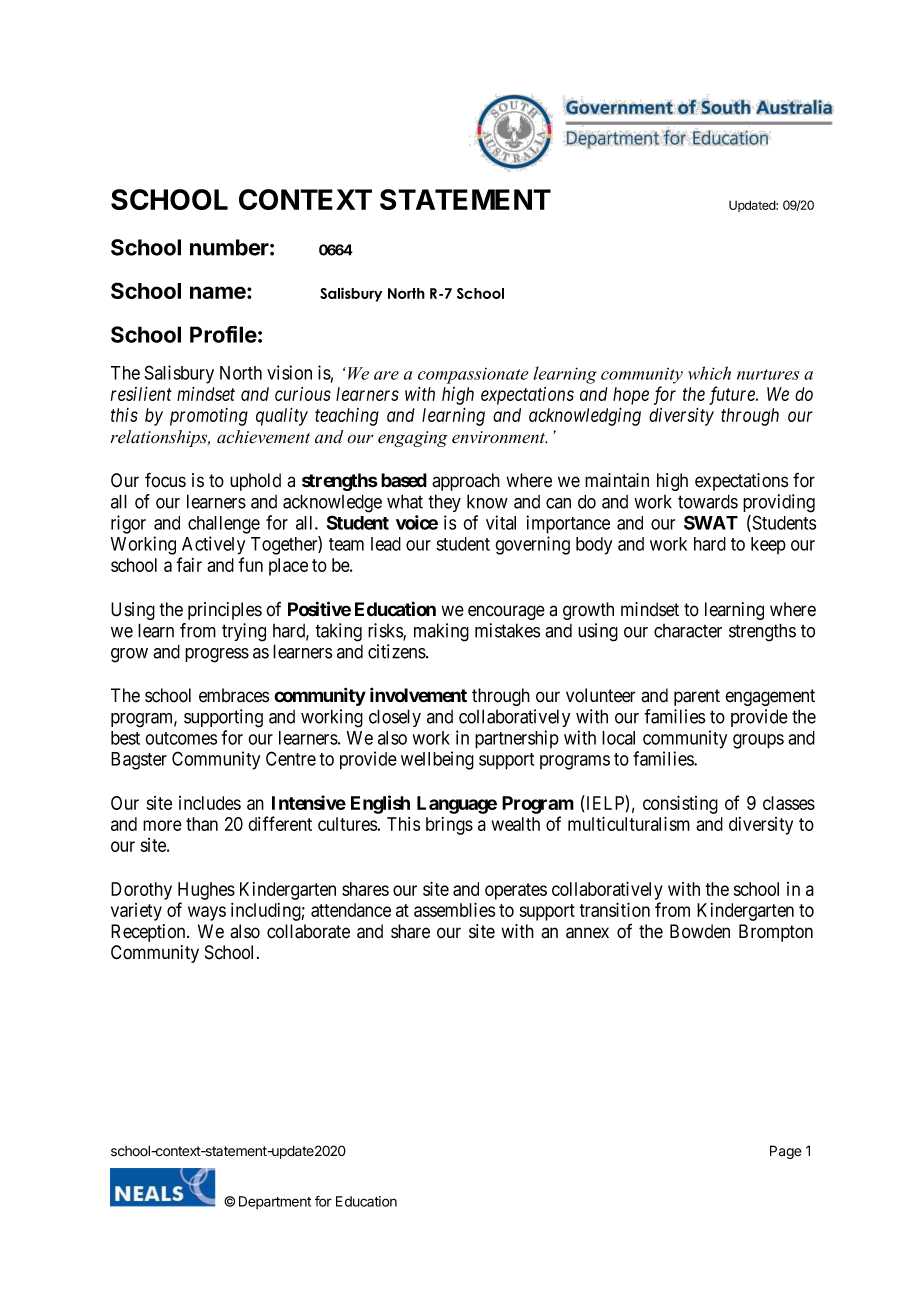  What do you see at coordinates (501, 522) in the screenshot?
I see `vital` at bounding box center [501, 522].
